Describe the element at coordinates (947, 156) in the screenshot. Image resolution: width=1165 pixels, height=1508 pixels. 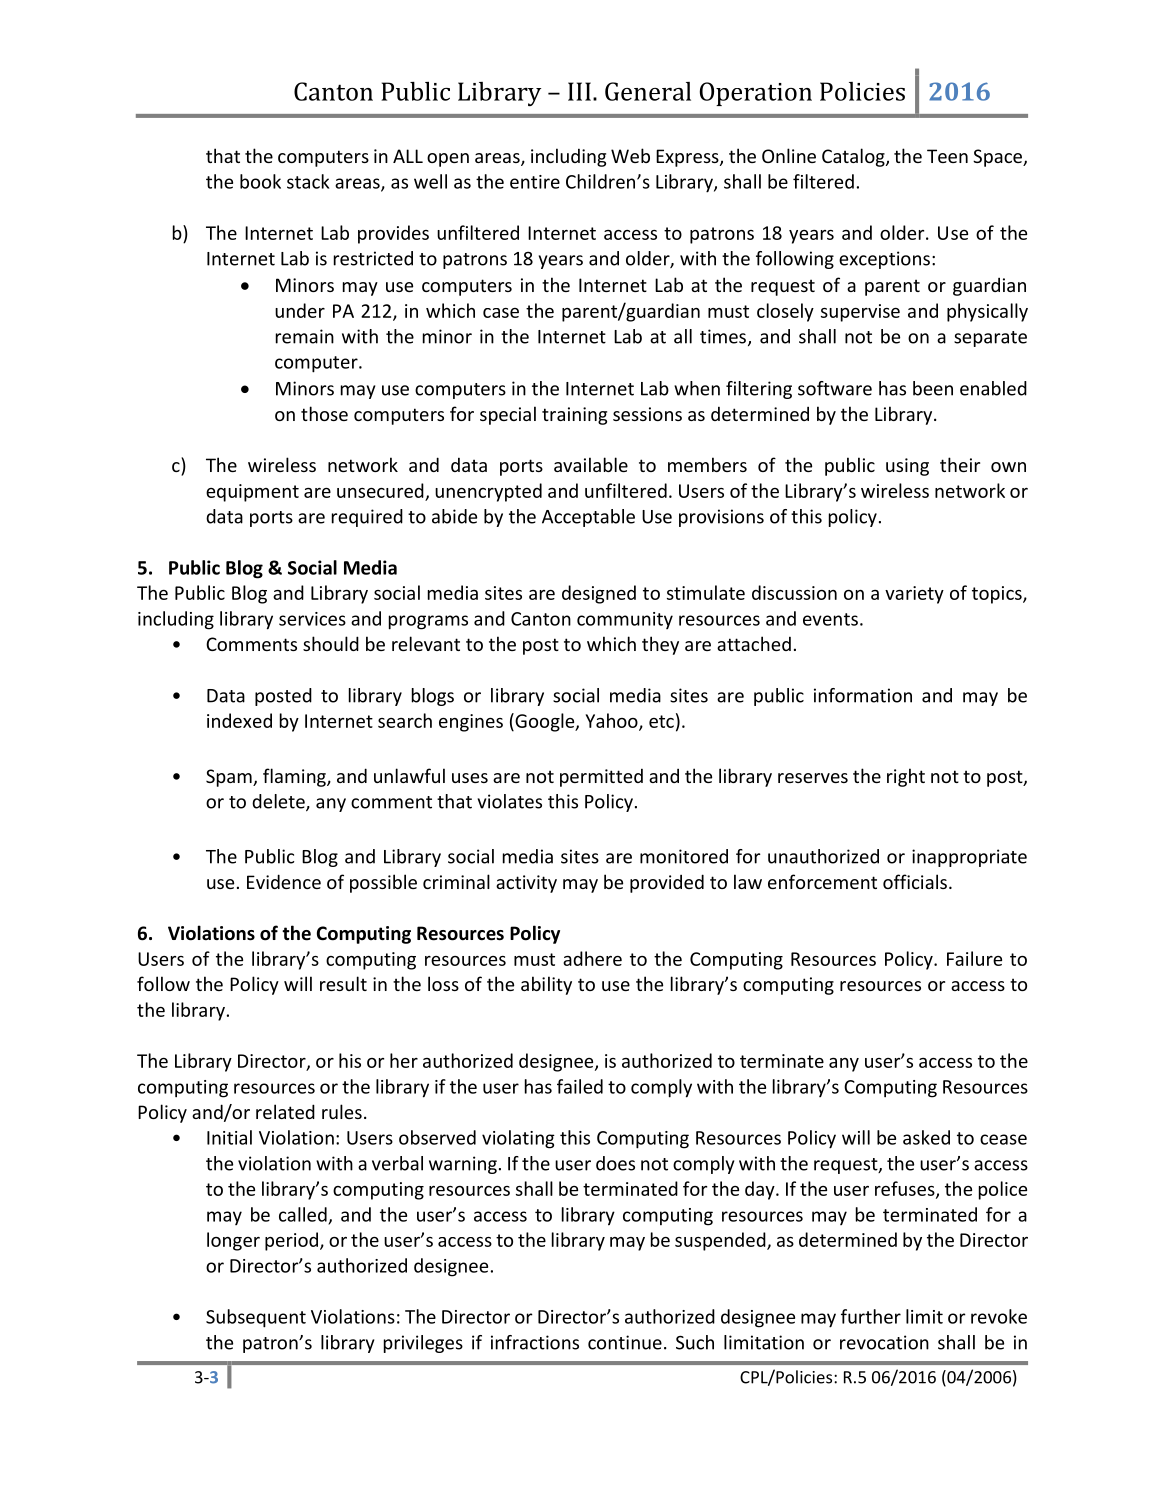
I see `Teen` at that location.
